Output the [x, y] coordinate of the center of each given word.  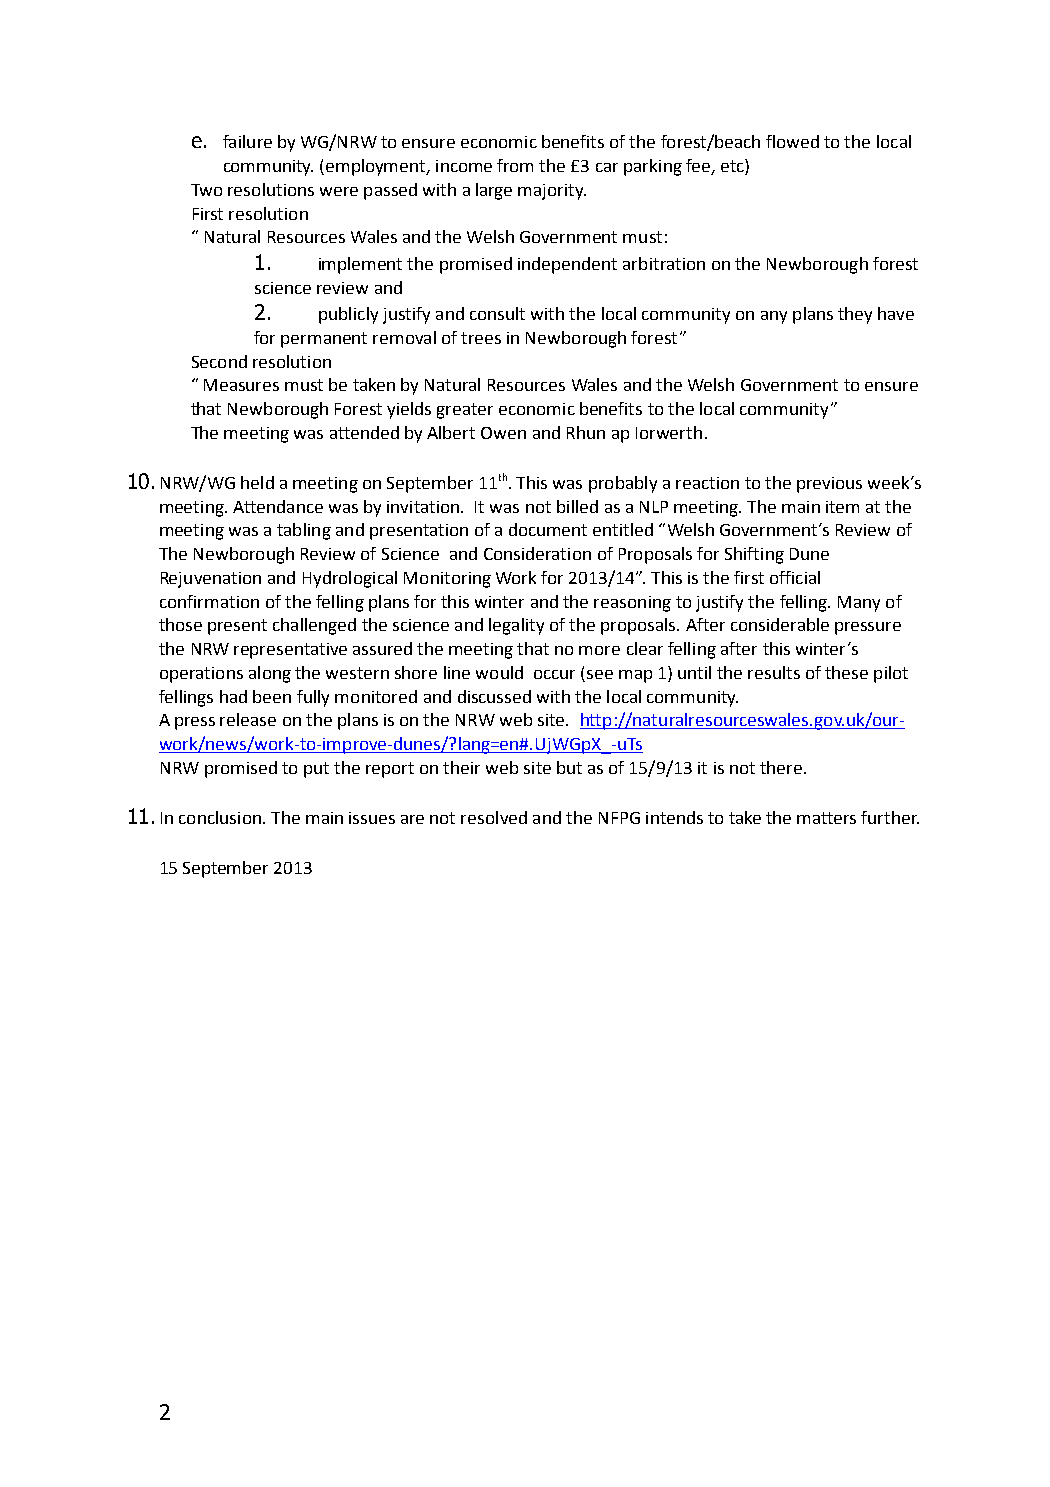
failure [247, 141]
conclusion [220, 817]
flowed [792, 141]
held [257, 482]
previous [829, 485]
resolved [494, 817]
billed [577, 506]
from [515, 165]
